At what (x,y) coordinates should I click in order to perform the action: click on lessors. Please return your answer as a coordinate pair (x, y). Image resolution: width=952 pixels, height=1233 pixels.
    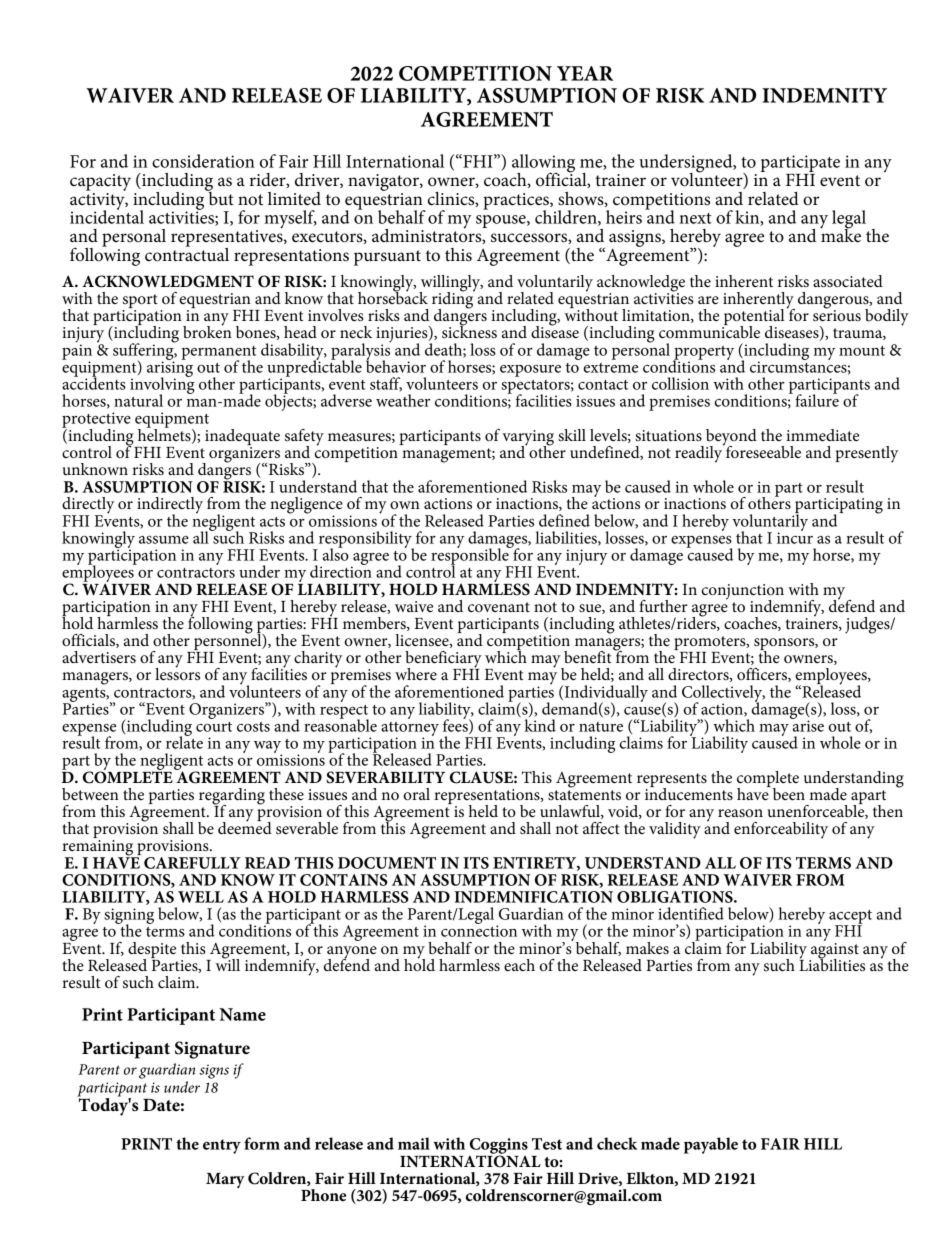
    Looking at the image, I should click on (177, 672).
